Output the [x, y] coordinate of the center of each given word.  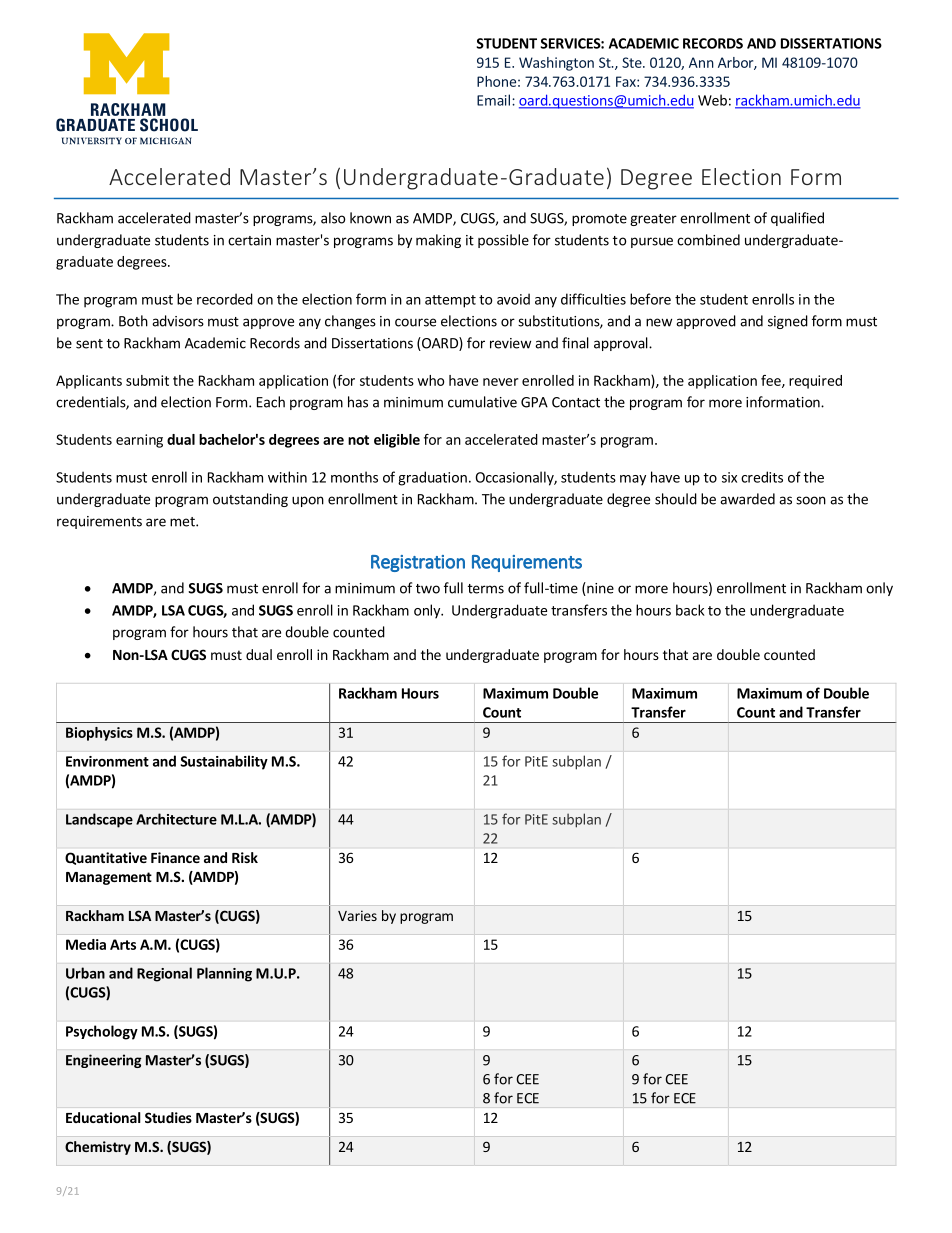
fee [772, 381]
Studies [168, 1117]
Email [493, 100]
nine [599, 589]
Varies [357, 915]
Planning [224, 974]
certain [249, 240]
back [690, 610]
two [428, 589]
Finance [175, 857]
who [430, 380]
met [183, 522]
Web [712, 100]
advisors [178, 321]
